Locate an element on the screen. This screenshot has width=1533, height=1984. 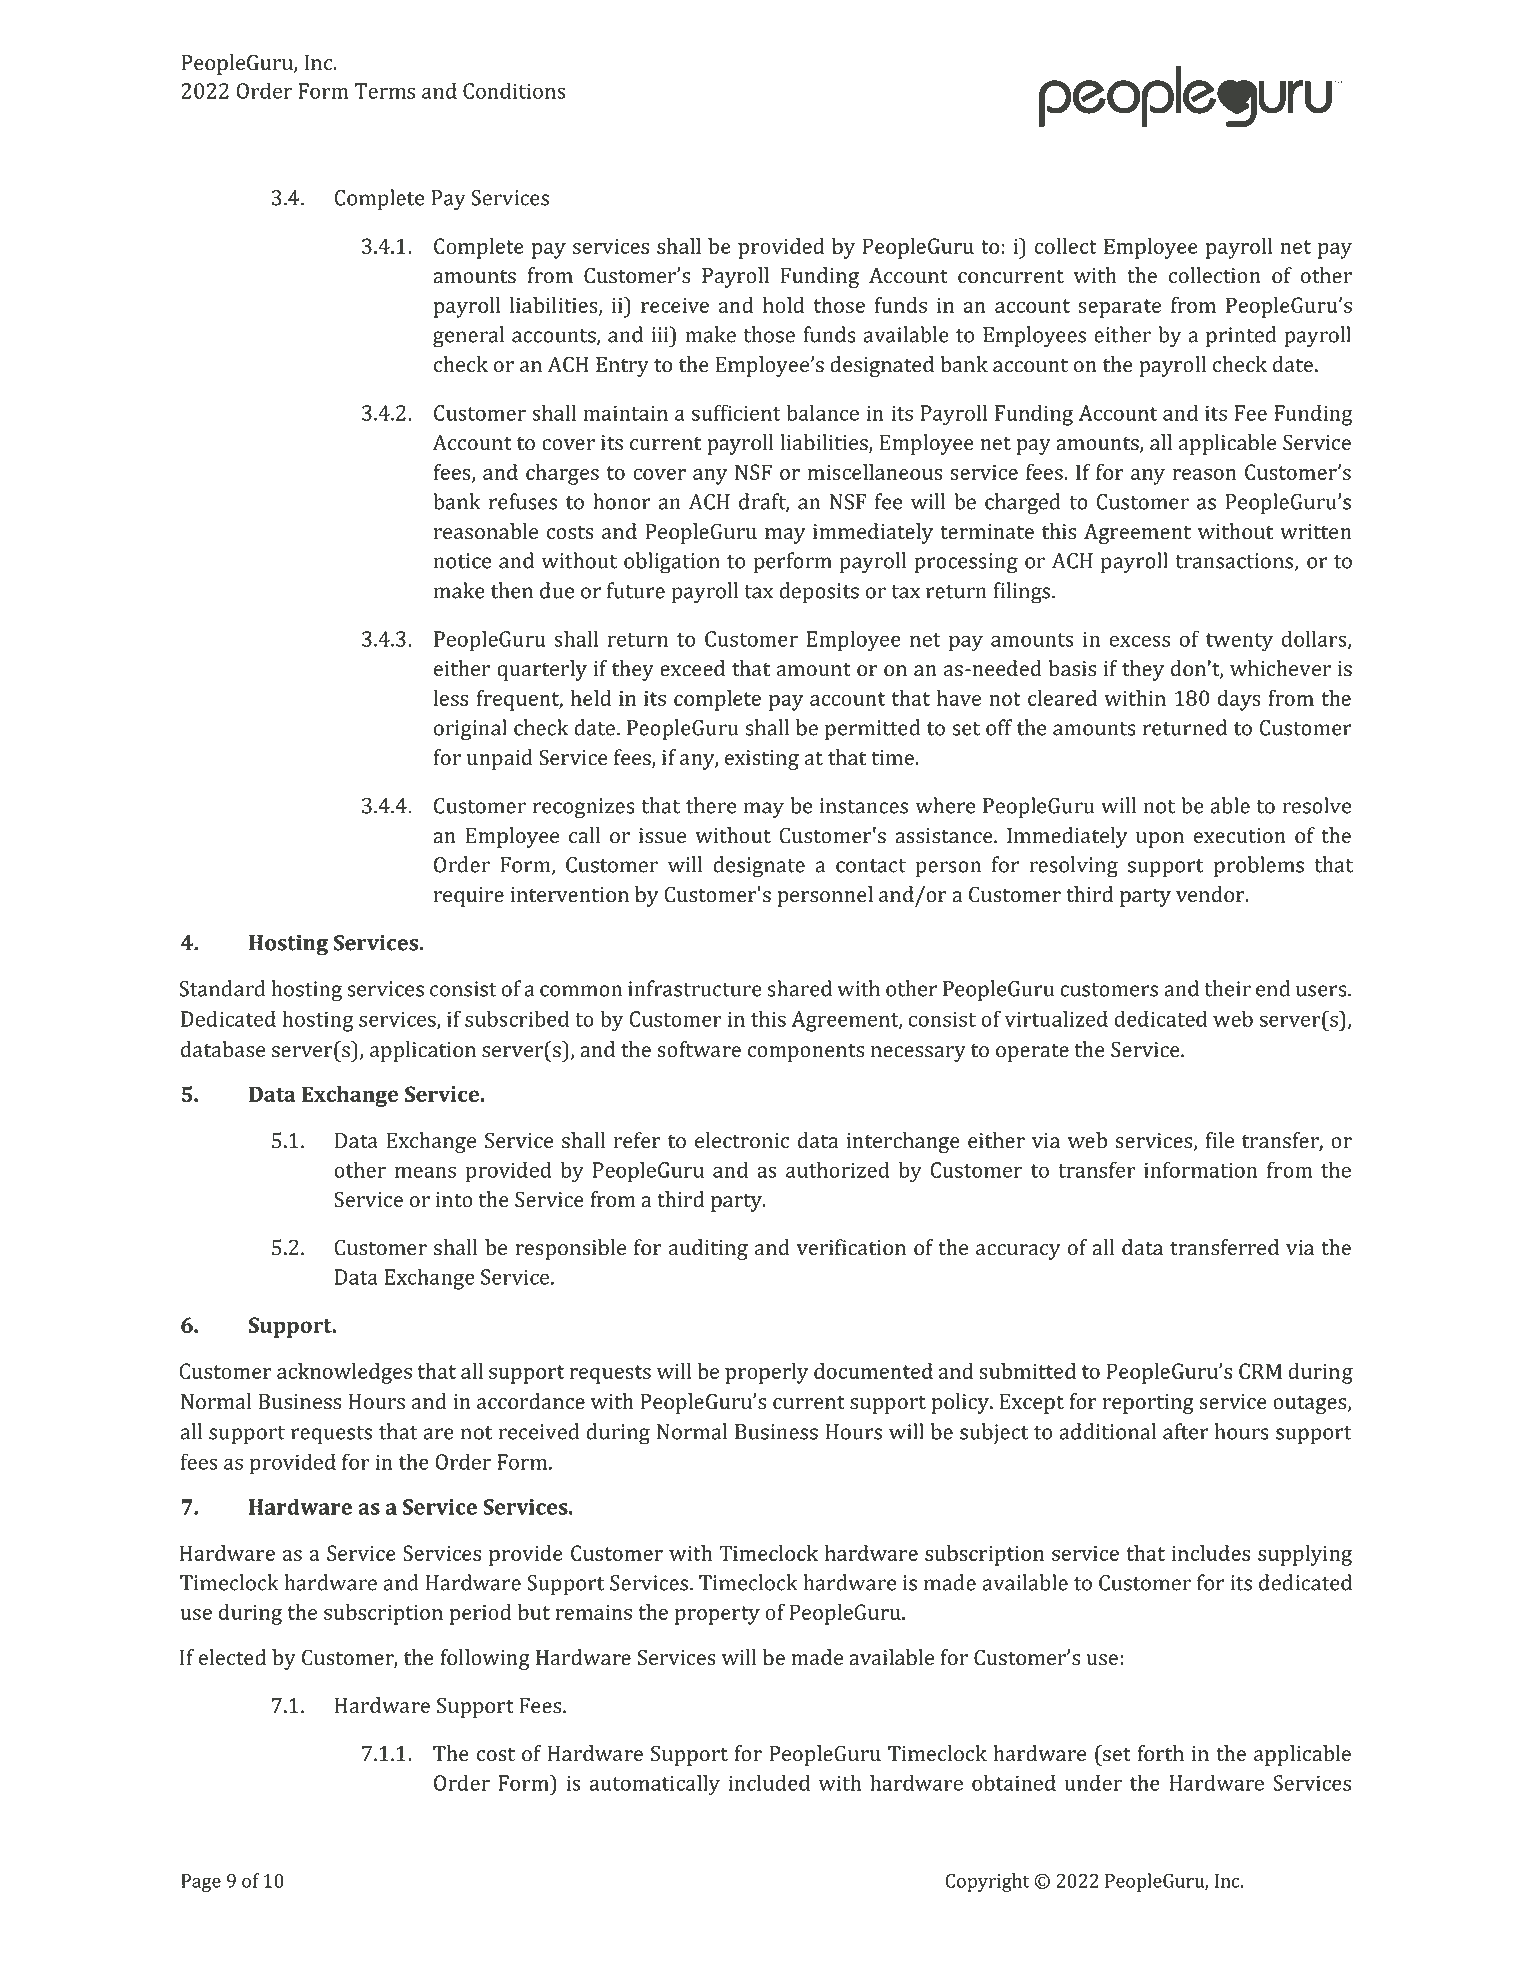
excess is located at coordinates (1140, 641).
